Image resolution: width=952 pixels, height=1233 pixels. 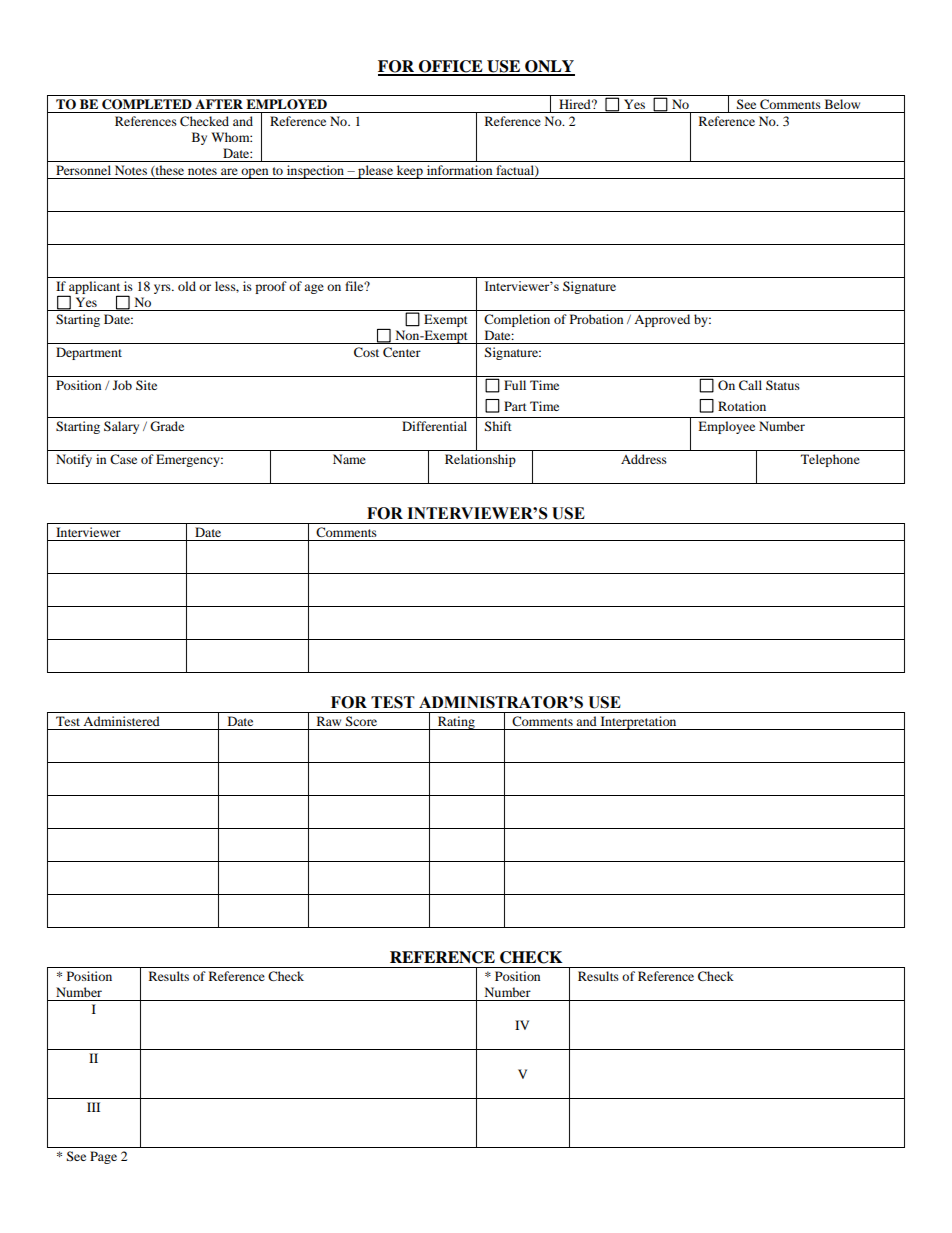 What do you see at coordinates (456, 723) in the image?
I see `Rating` at bounding box center [456, 723].
